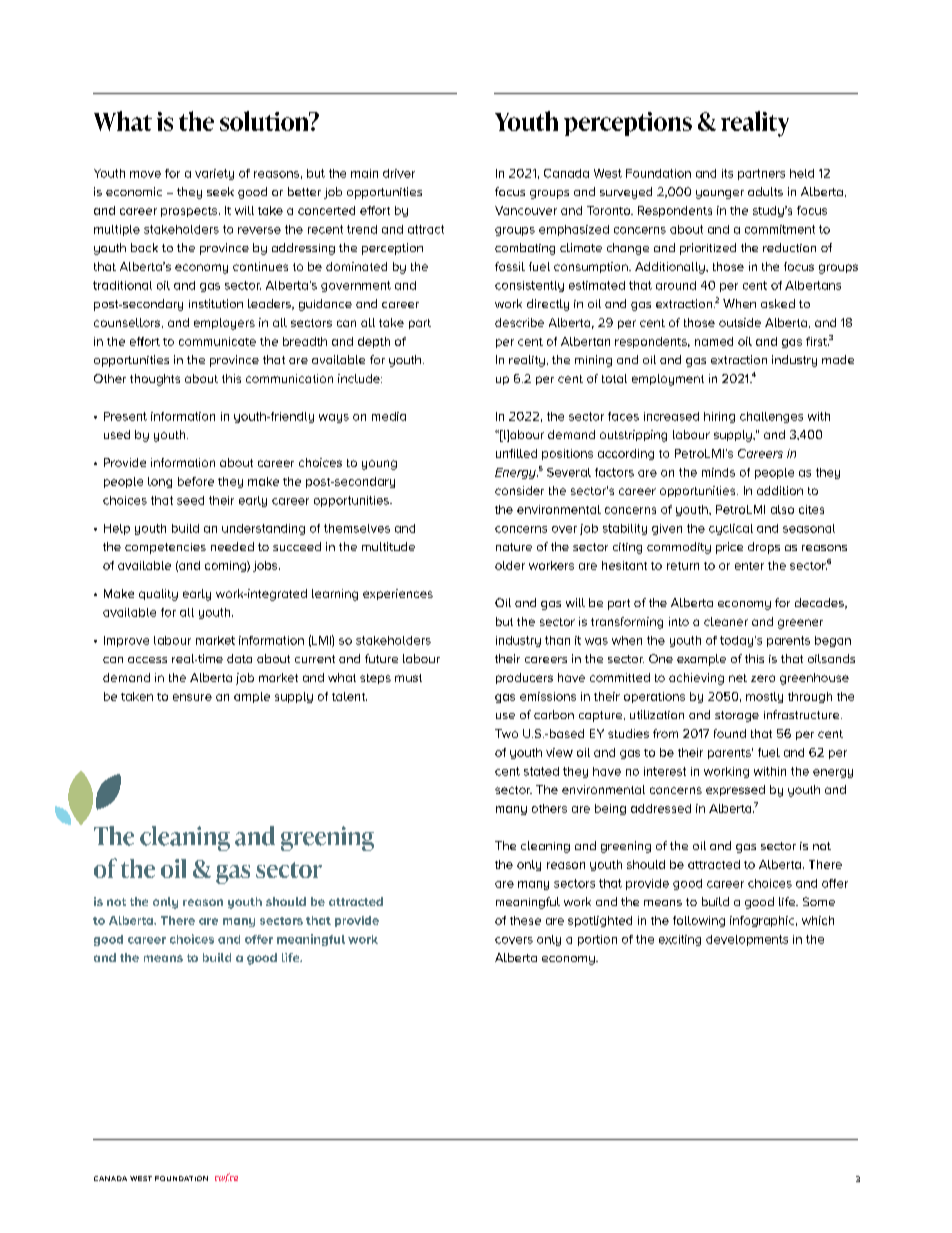  What do you see at coordinates (525, 920) in the screenshot?
I see `these` at bounding box center [525, 920].
